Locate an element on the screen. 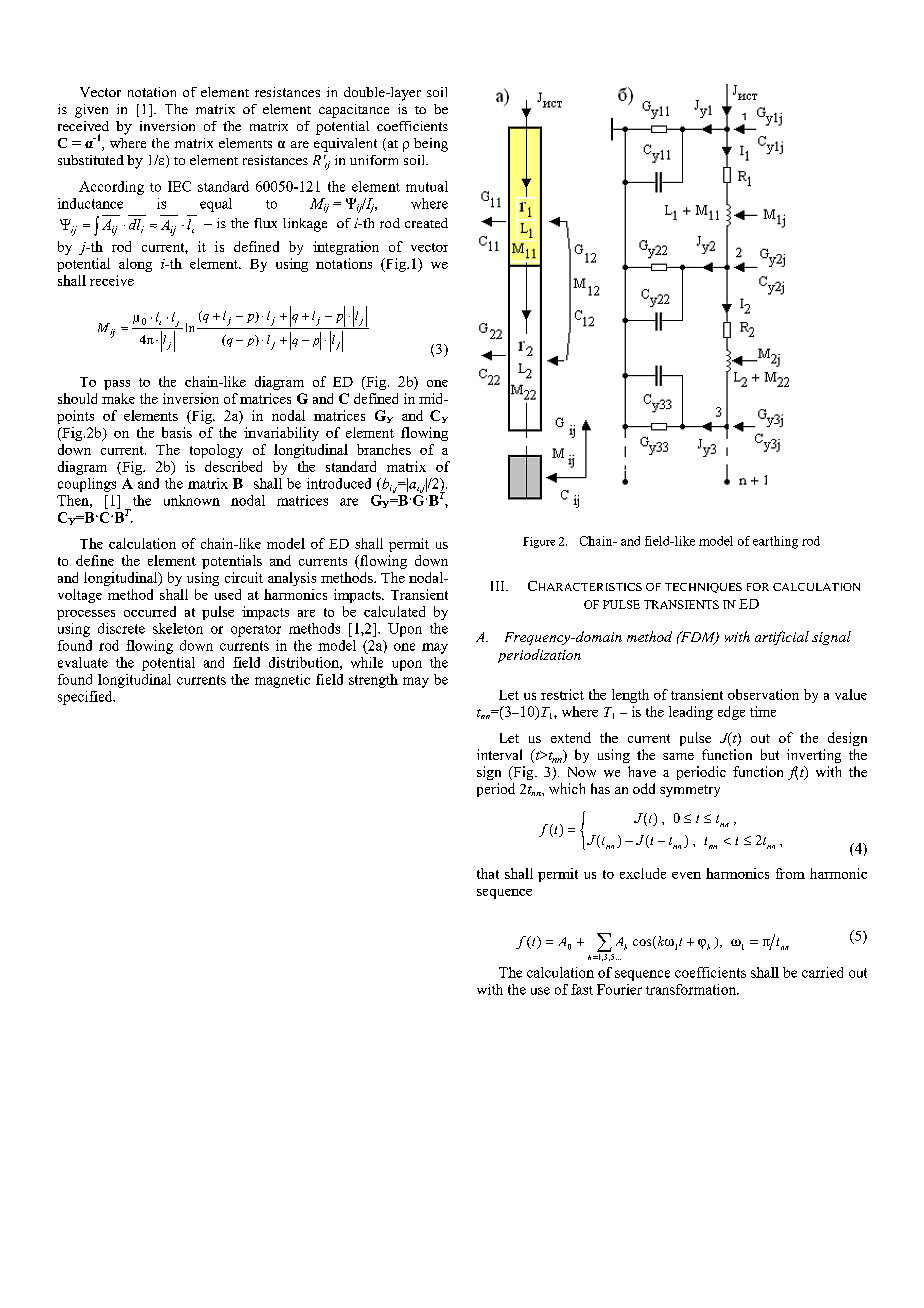 Image resolution: width=924 pixels, height=1308 pixels. that is located at coordinates (488, 873).
